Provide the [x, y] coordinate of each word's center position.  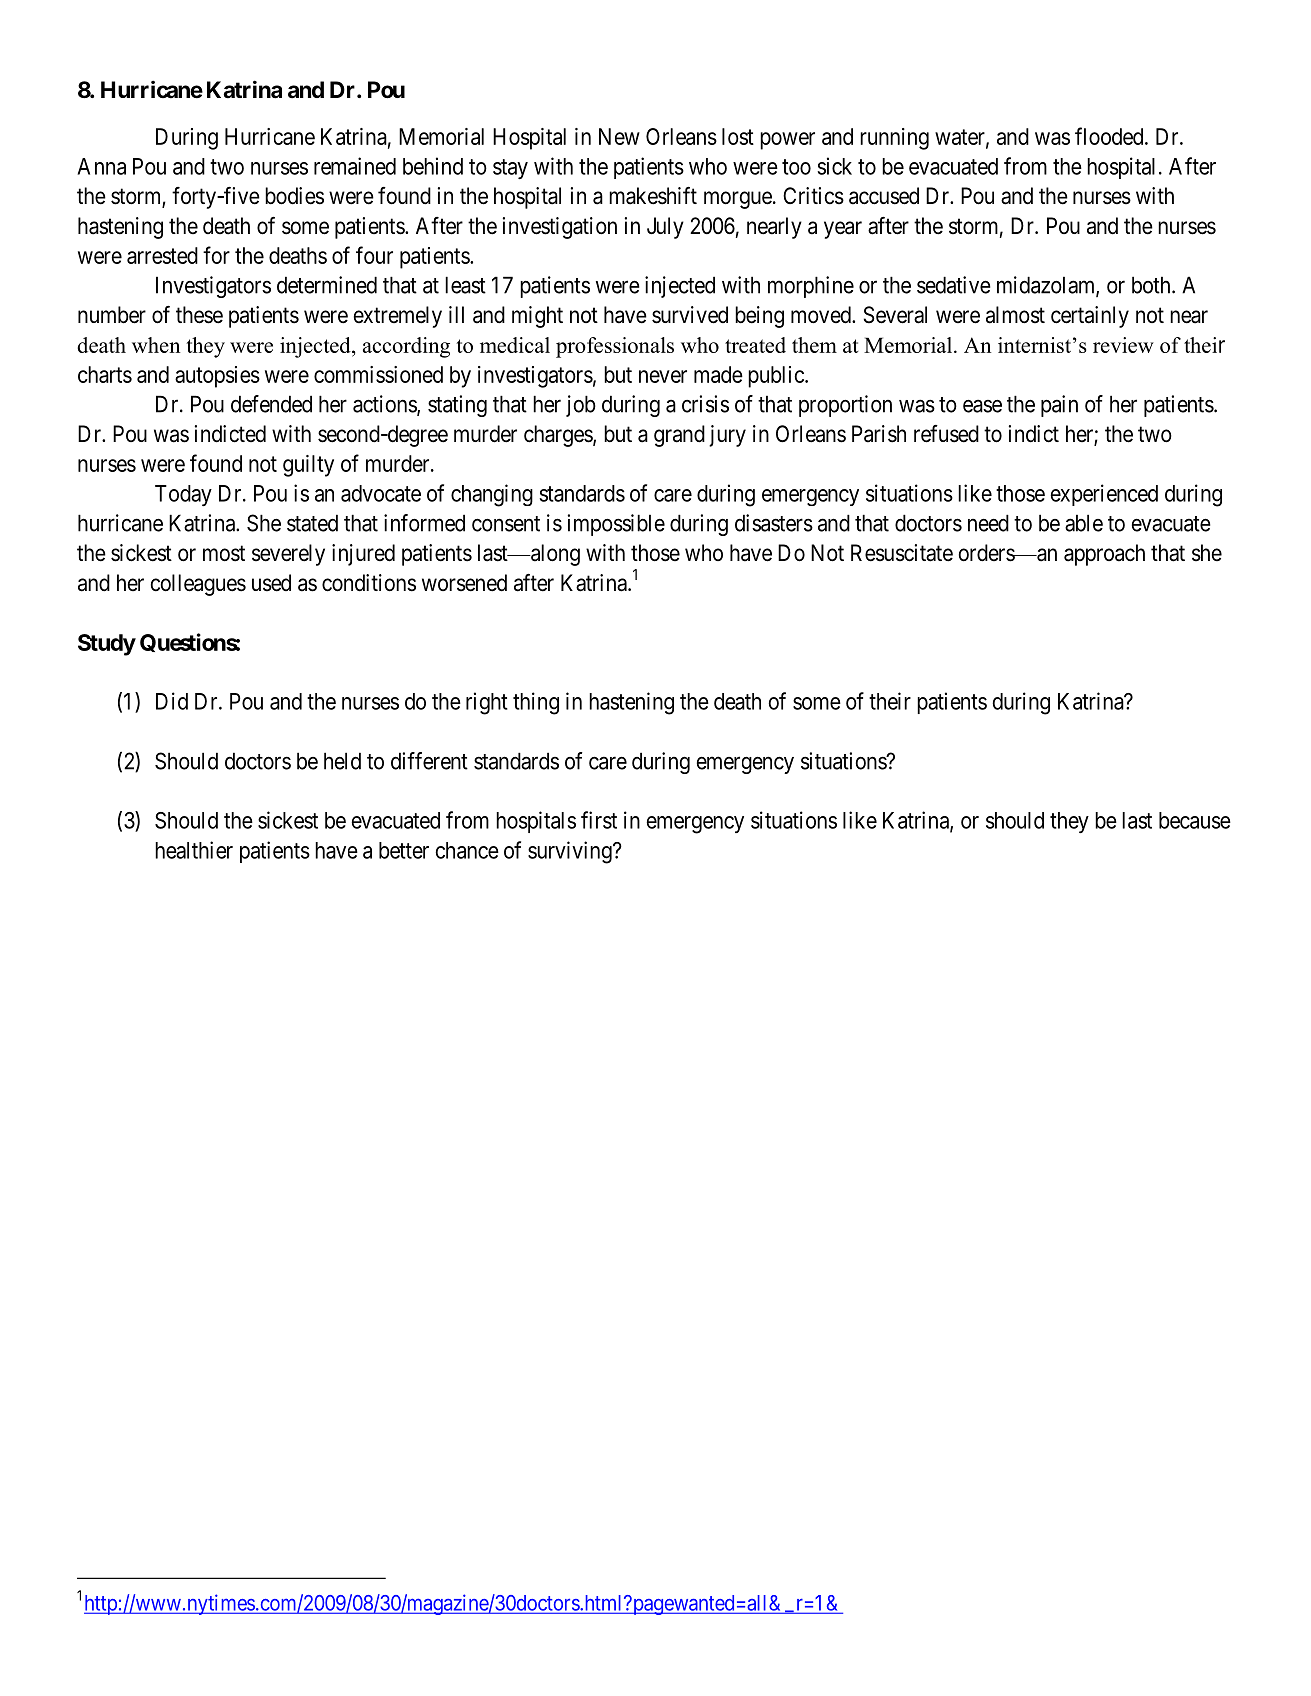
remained [355, 166]
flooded [1110, 136]
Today [183, 495]
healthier [194, 850]
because [1195, 820]
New [619, 136]
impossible [616, 525]
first [599, 820]
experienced [1104, 495]
